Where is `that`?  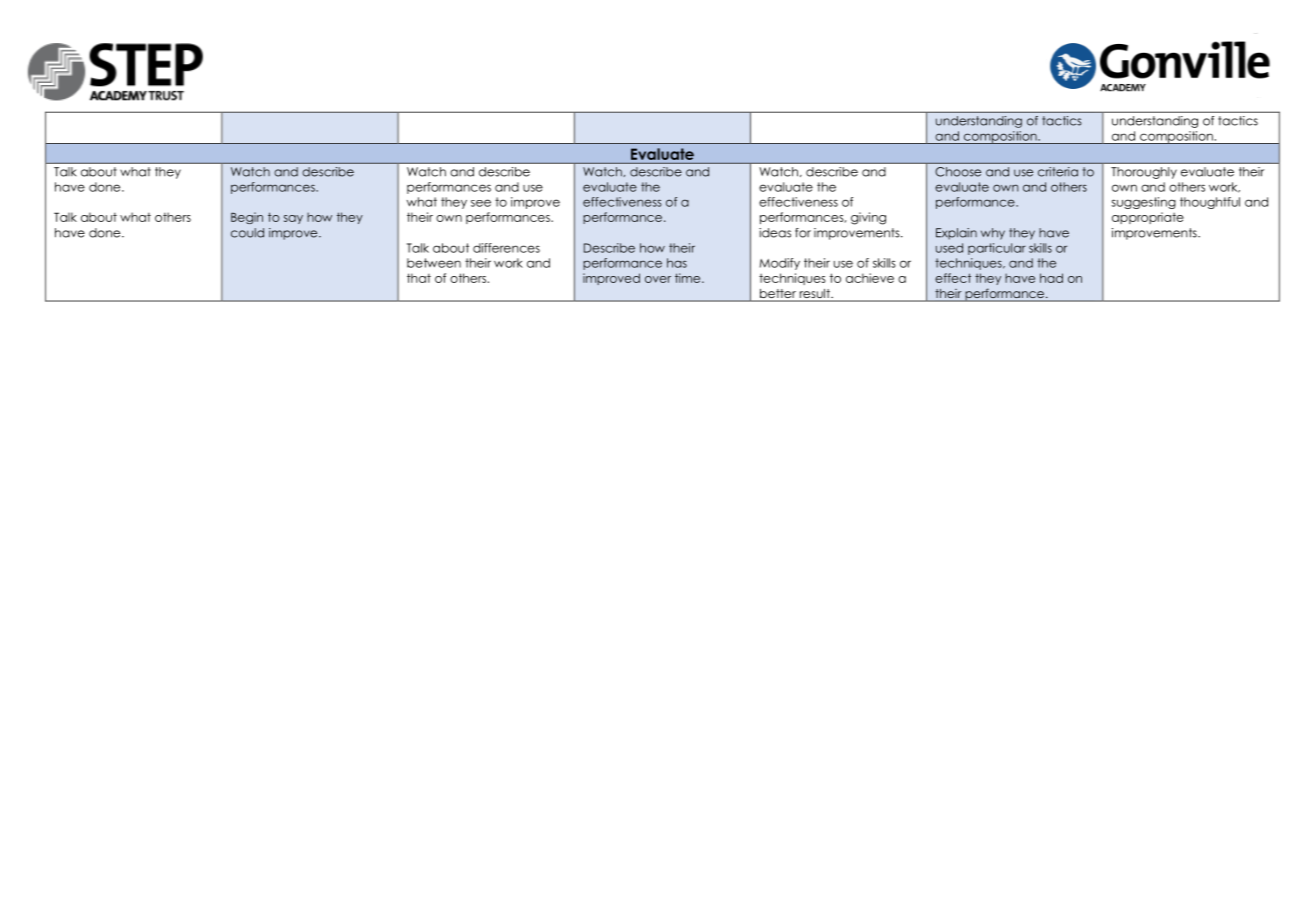
that is located at coordinates (419, 278).
